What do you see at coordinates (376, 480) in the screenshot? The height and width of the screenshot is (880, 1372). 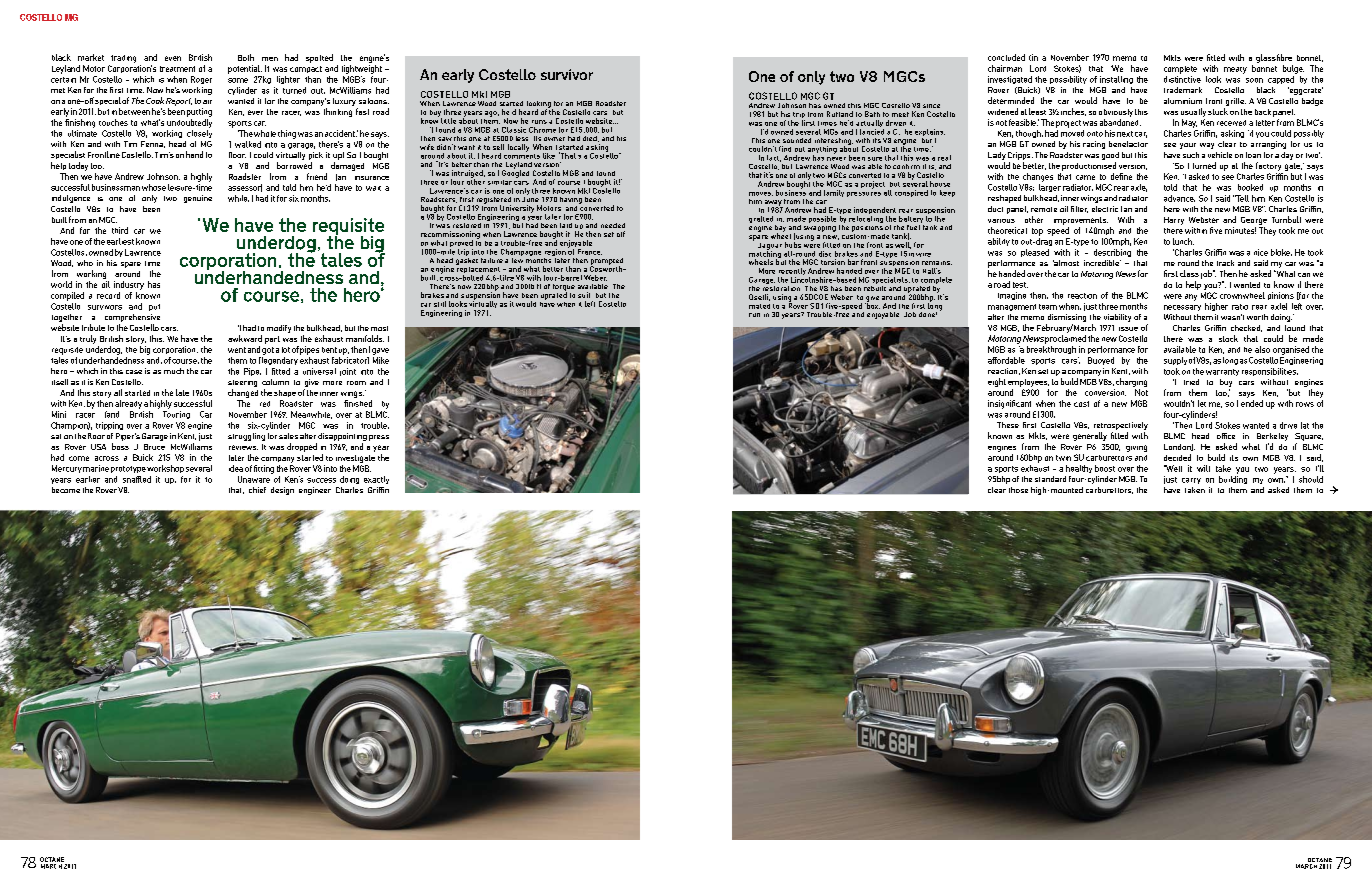 I see `exactly` at bounding box center [376, 480].
